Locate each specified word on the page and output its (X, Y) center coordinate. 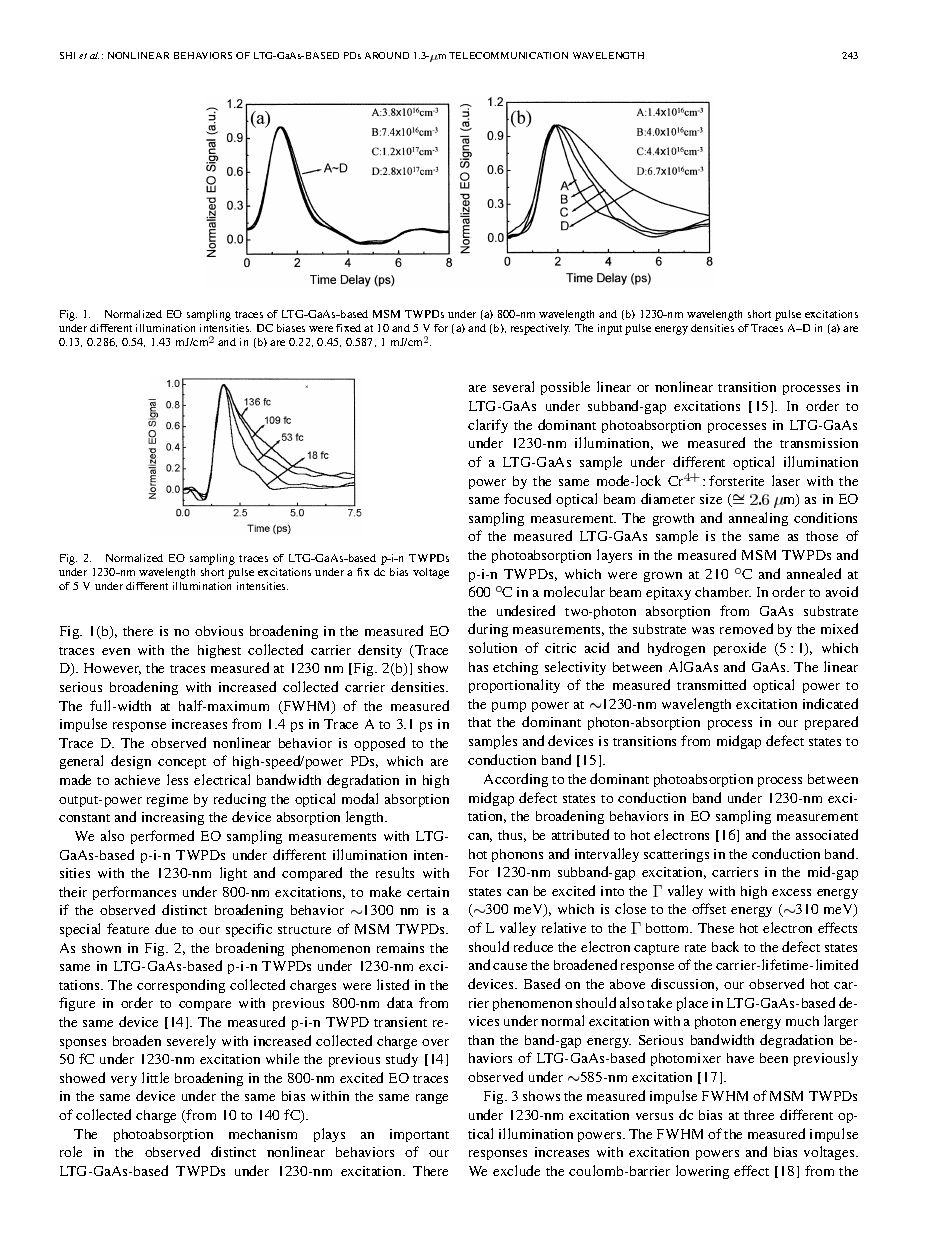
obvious (219, 631)
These (716, 928)
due (165, 928)
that (479, 722)
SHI (67, 55)
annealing (758, 519)
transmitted (711, 684)
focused (527, 498)
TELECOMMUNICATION (508, 55)
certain (428, 892)
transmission (819, 443)
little (155, 1077)
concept (182, 763)
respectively (540, 329)
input (610, 329)
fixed (348, 328)
